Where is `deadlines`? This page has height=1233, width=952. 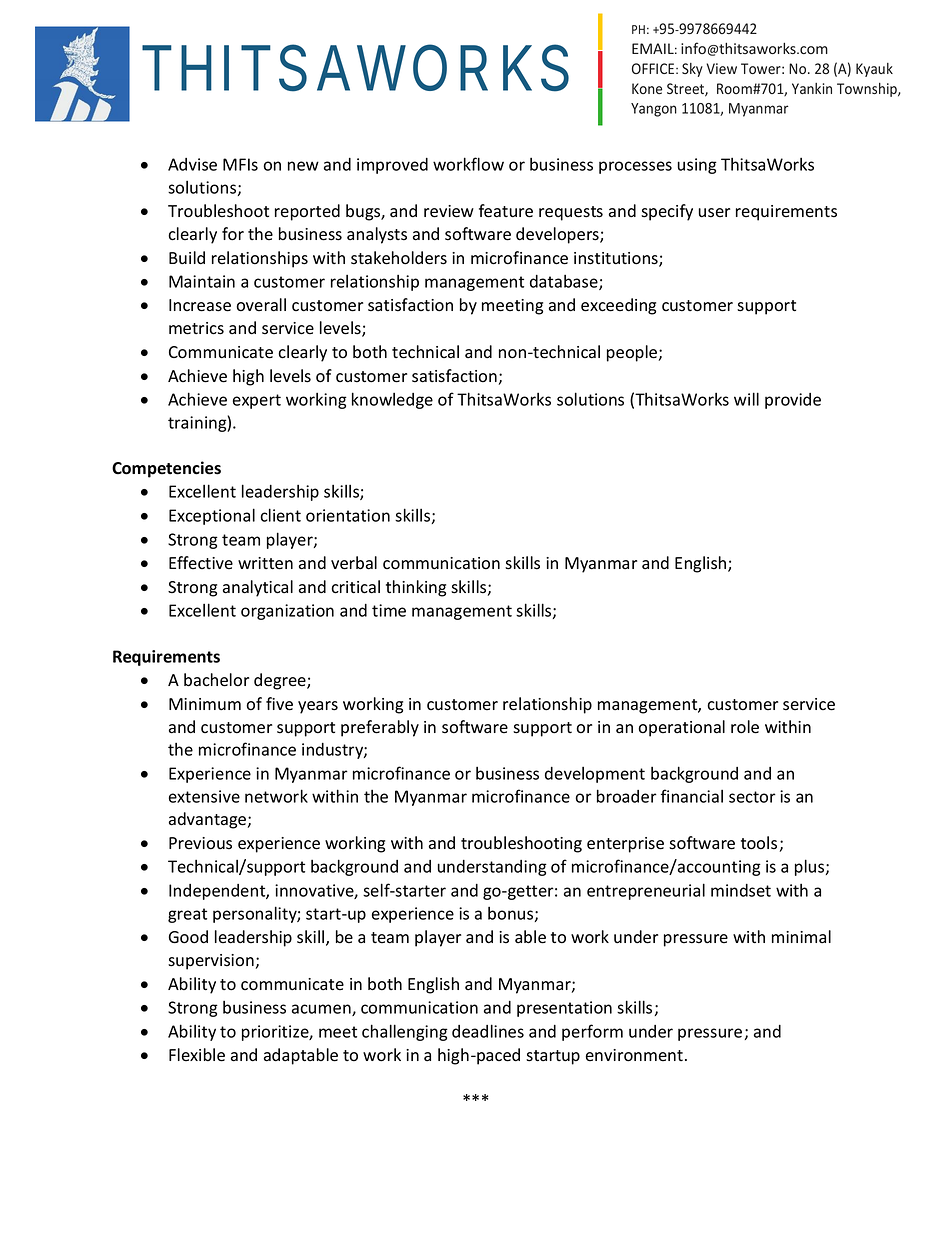 deadlines is located at coordinates (488, 1031).
